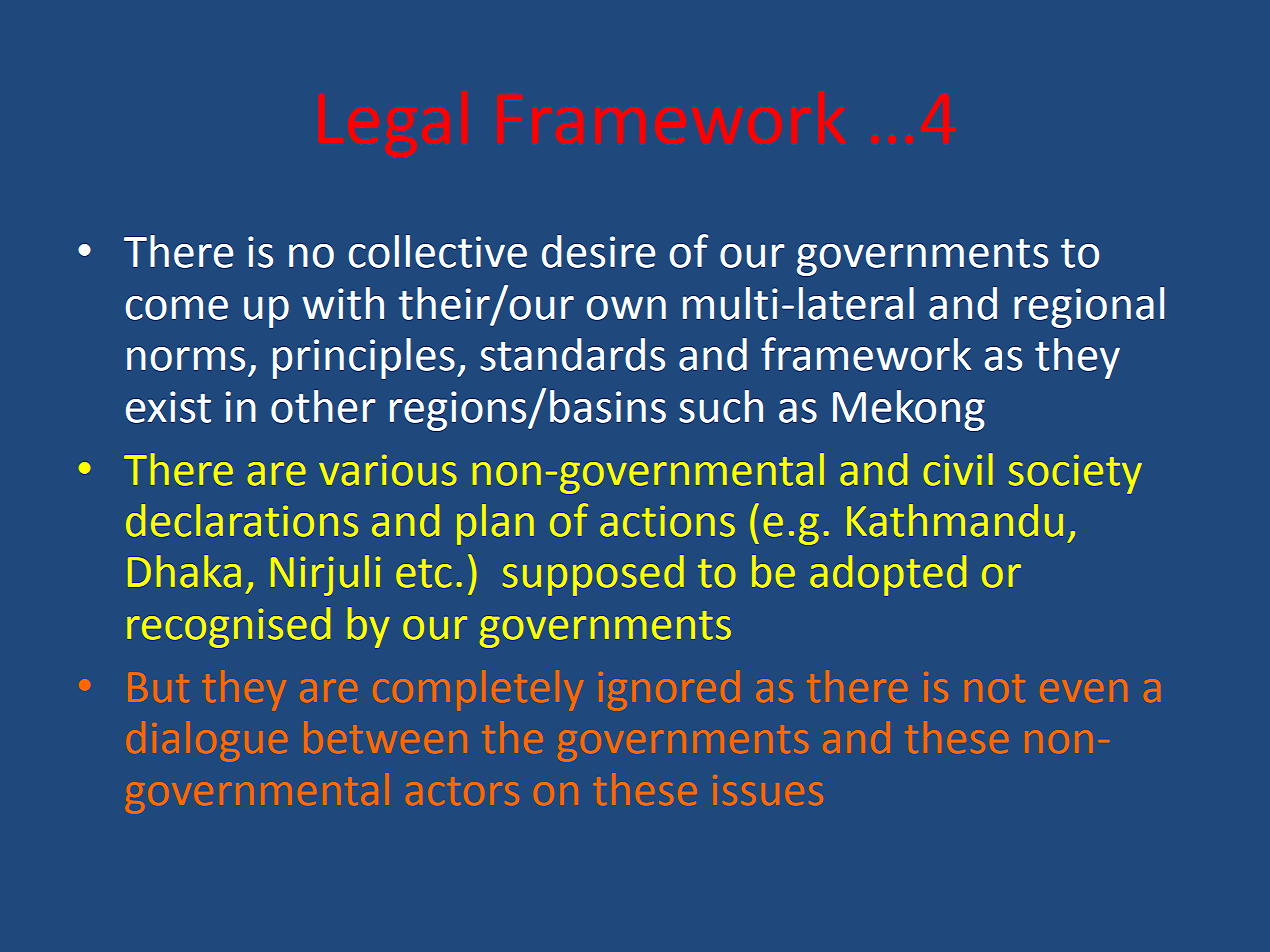 This document has width=1270, height=952. What do you see at coordinates (208, 740) in the document?
I see `dialogue` at bounding box center [208, 740].
